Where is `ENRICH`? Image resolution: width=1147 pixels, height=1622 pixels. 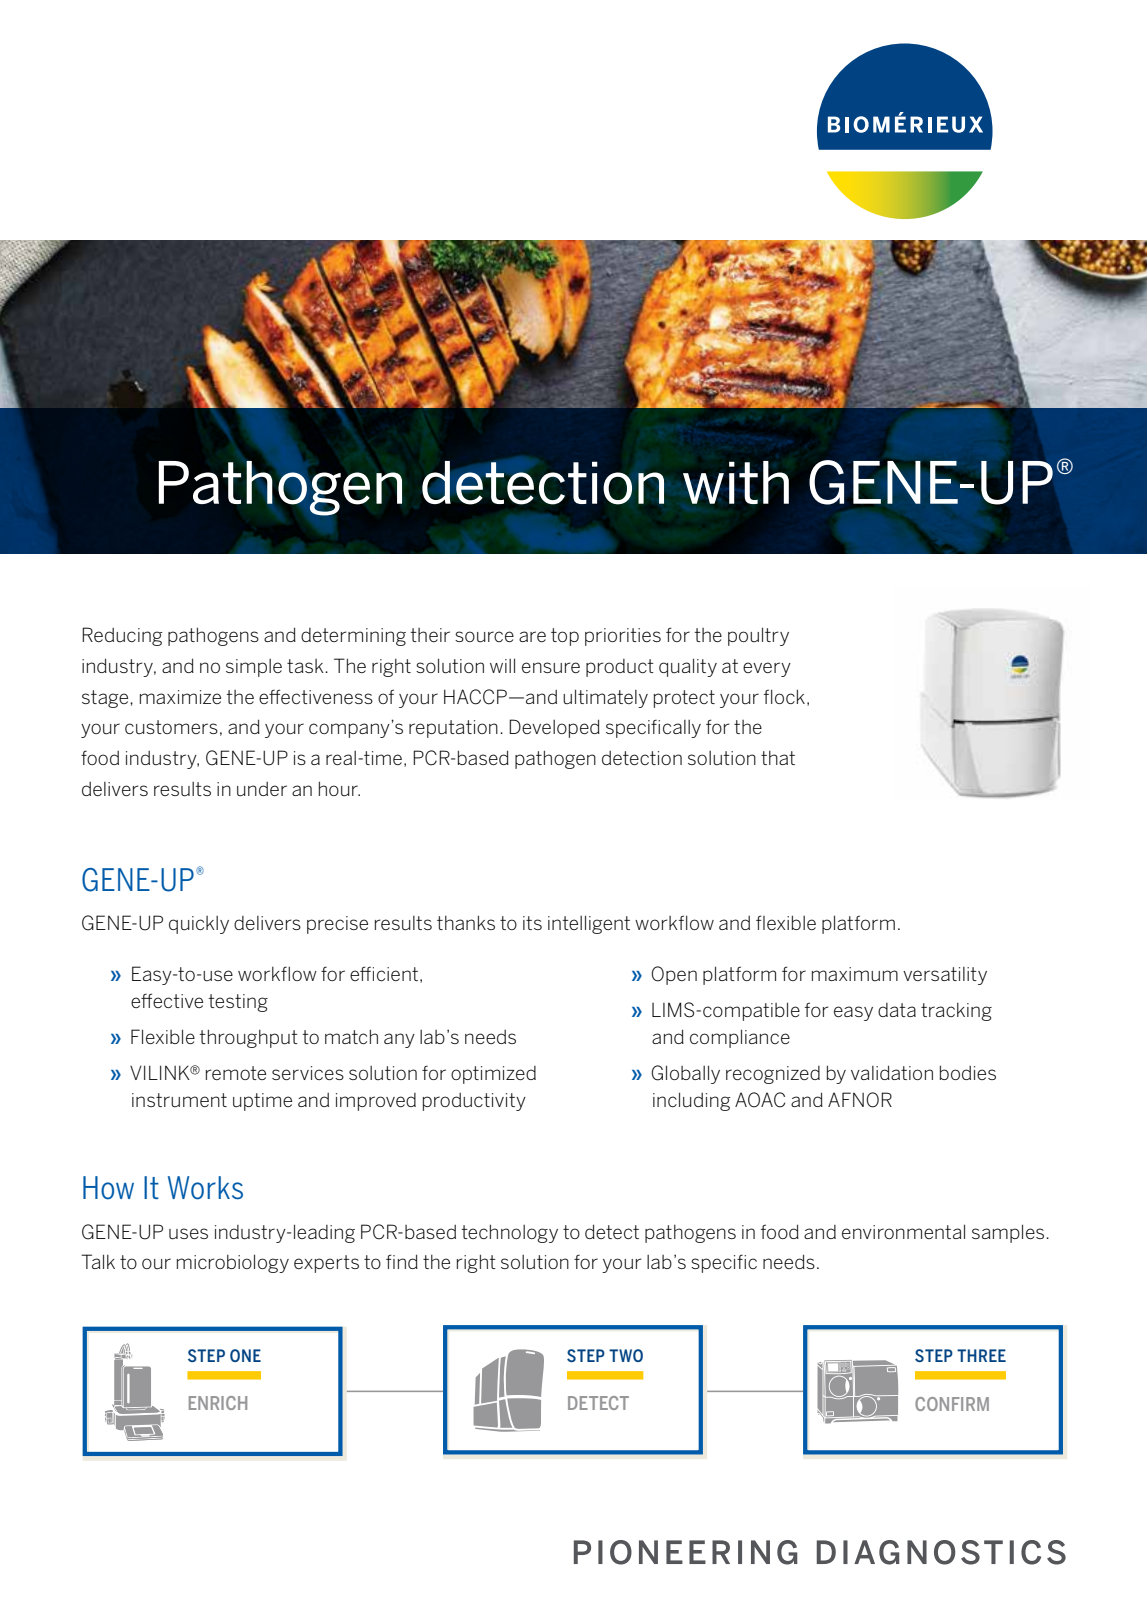
ENRICH is located at coordinates (218, 1403).
